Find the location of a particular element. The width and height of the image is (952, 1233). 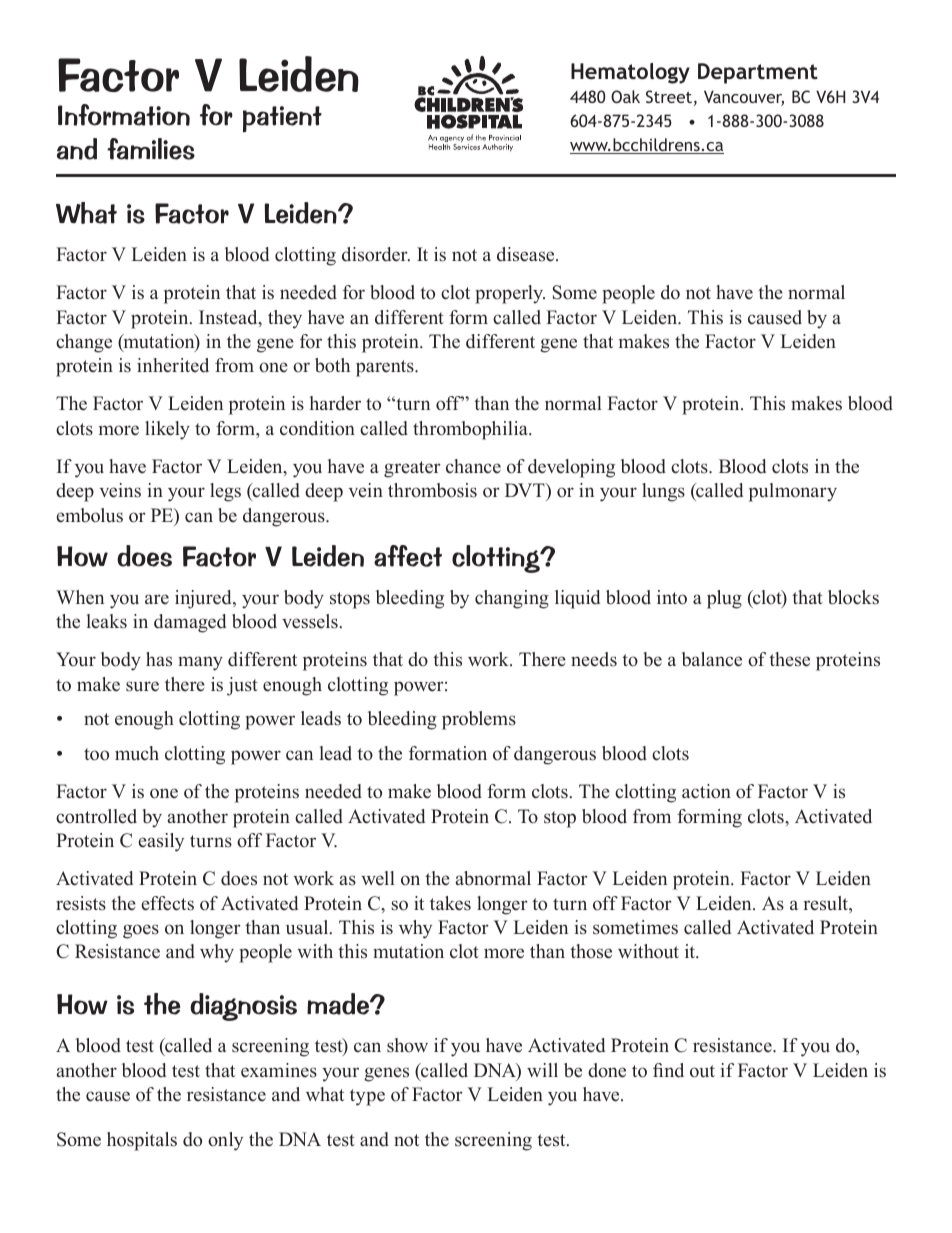

families is located at coordinates (151, 149).
